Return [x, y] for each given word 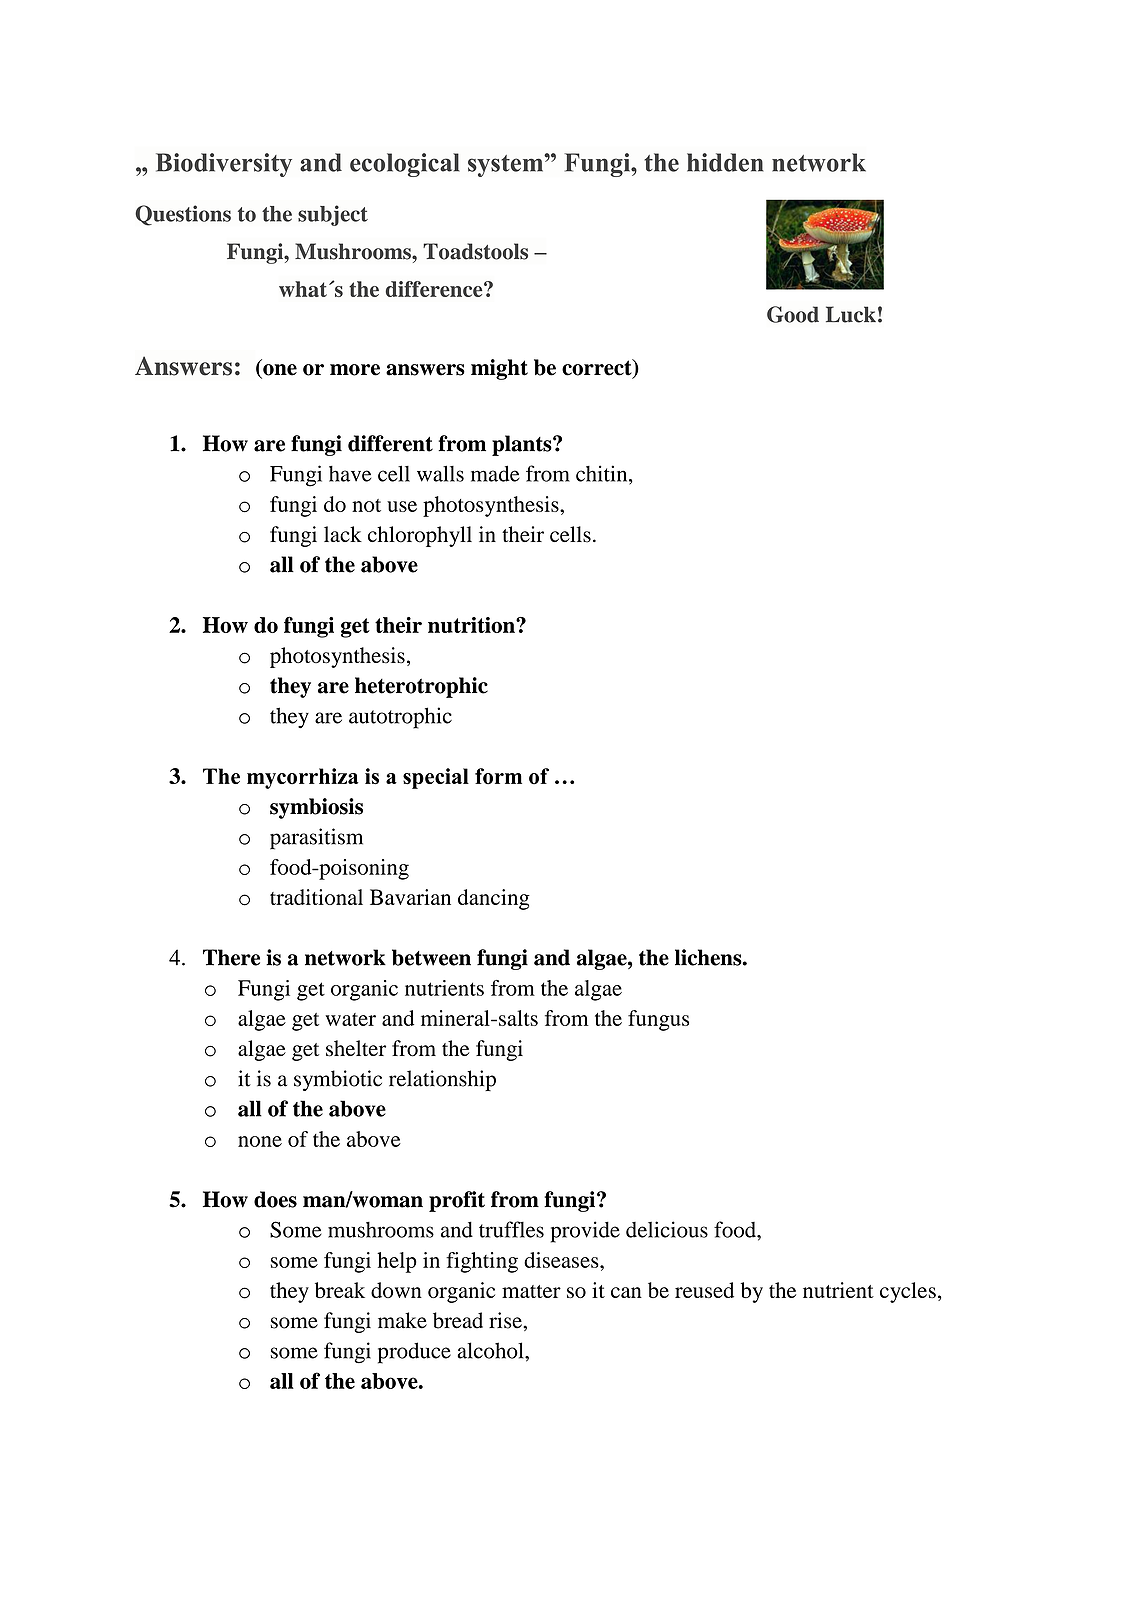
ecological [405, 165]
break [340, 1290]
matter [531, 1291]
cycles [908, 1292]
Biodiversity [224, 165]
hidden [725, 162]
